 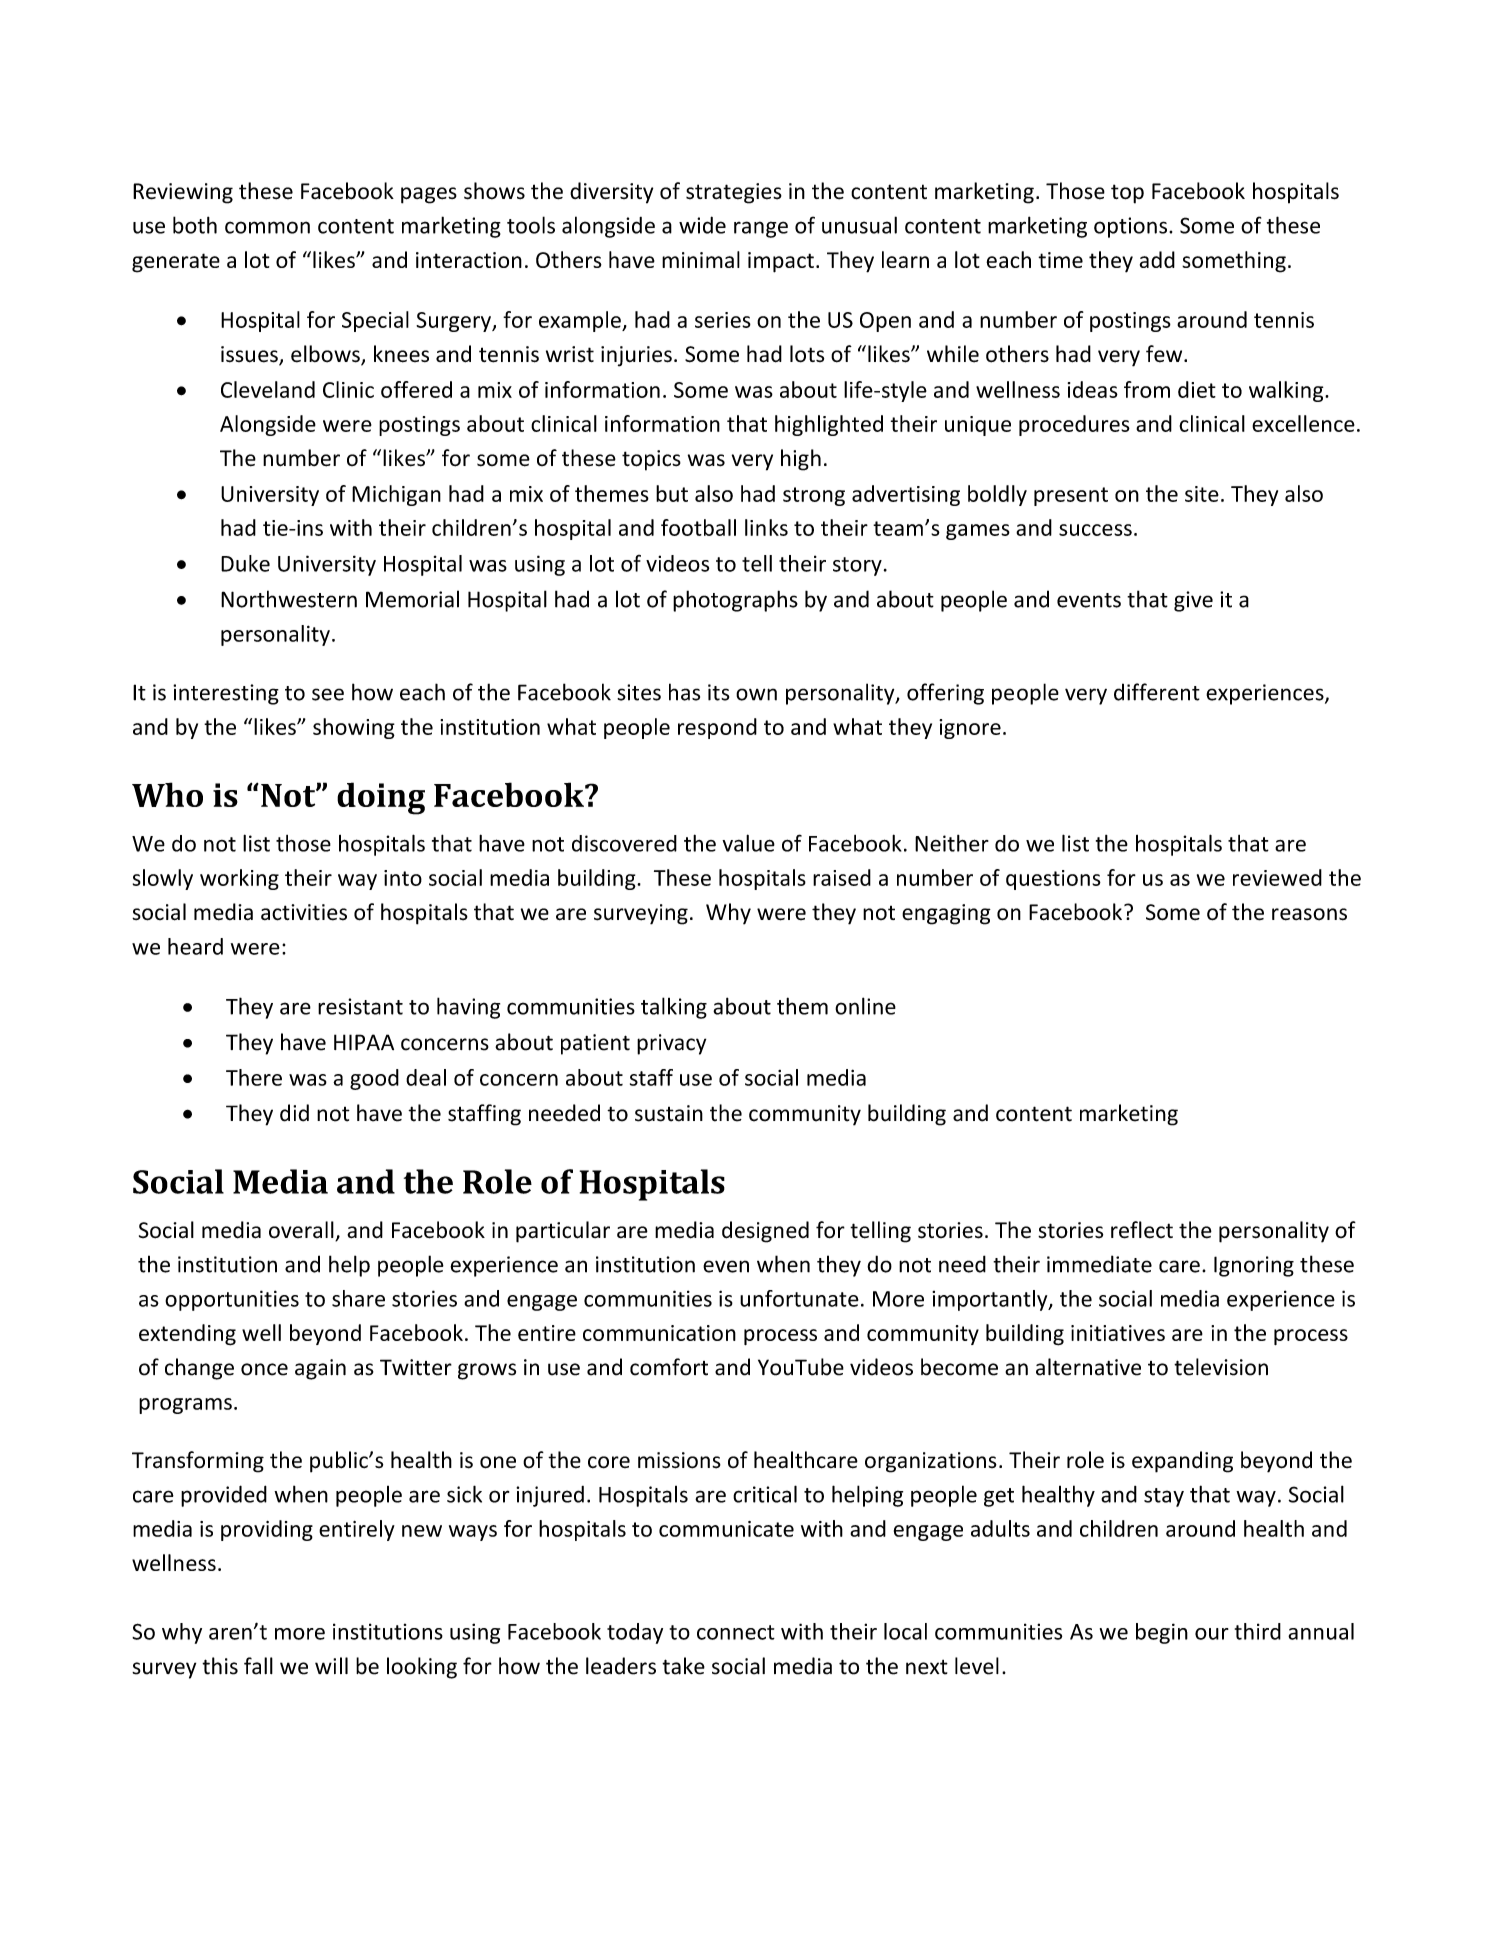 I want to click on raised, so click(x=842, y=877).
